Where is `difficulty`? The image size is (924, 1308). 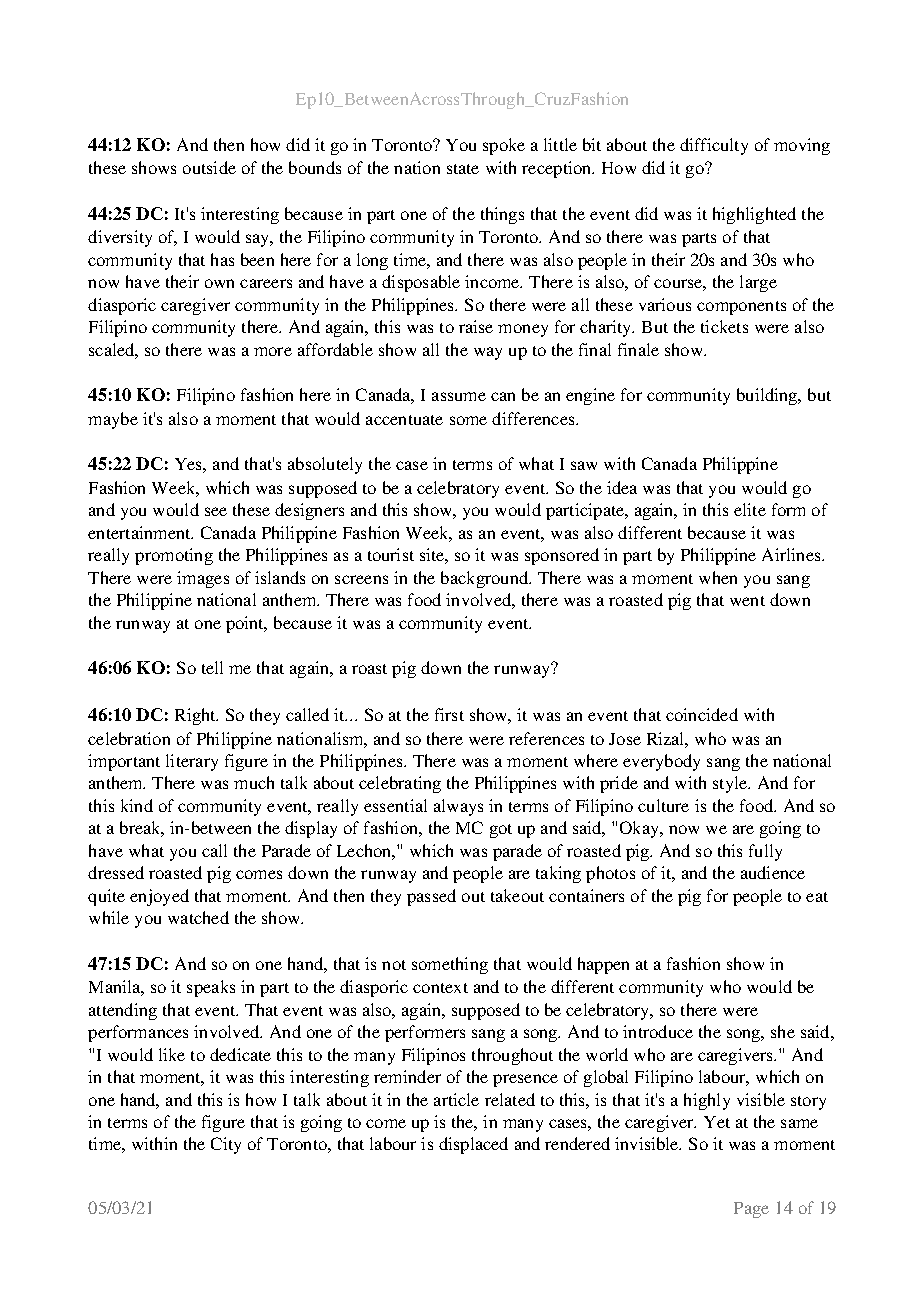
difficulty is located at coordinates (714, 146).
